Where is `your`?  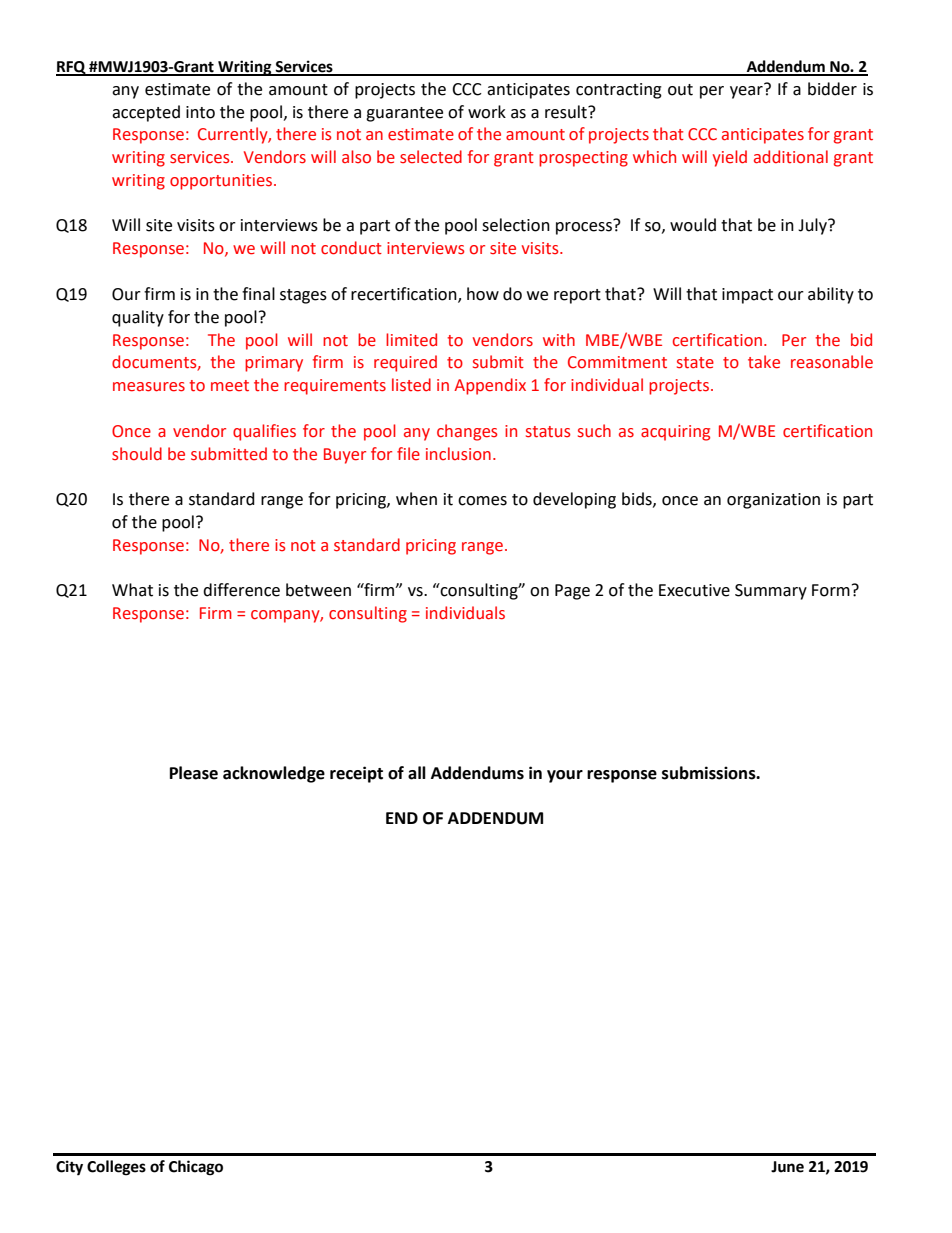 your is located at coordinates (565, 776).
